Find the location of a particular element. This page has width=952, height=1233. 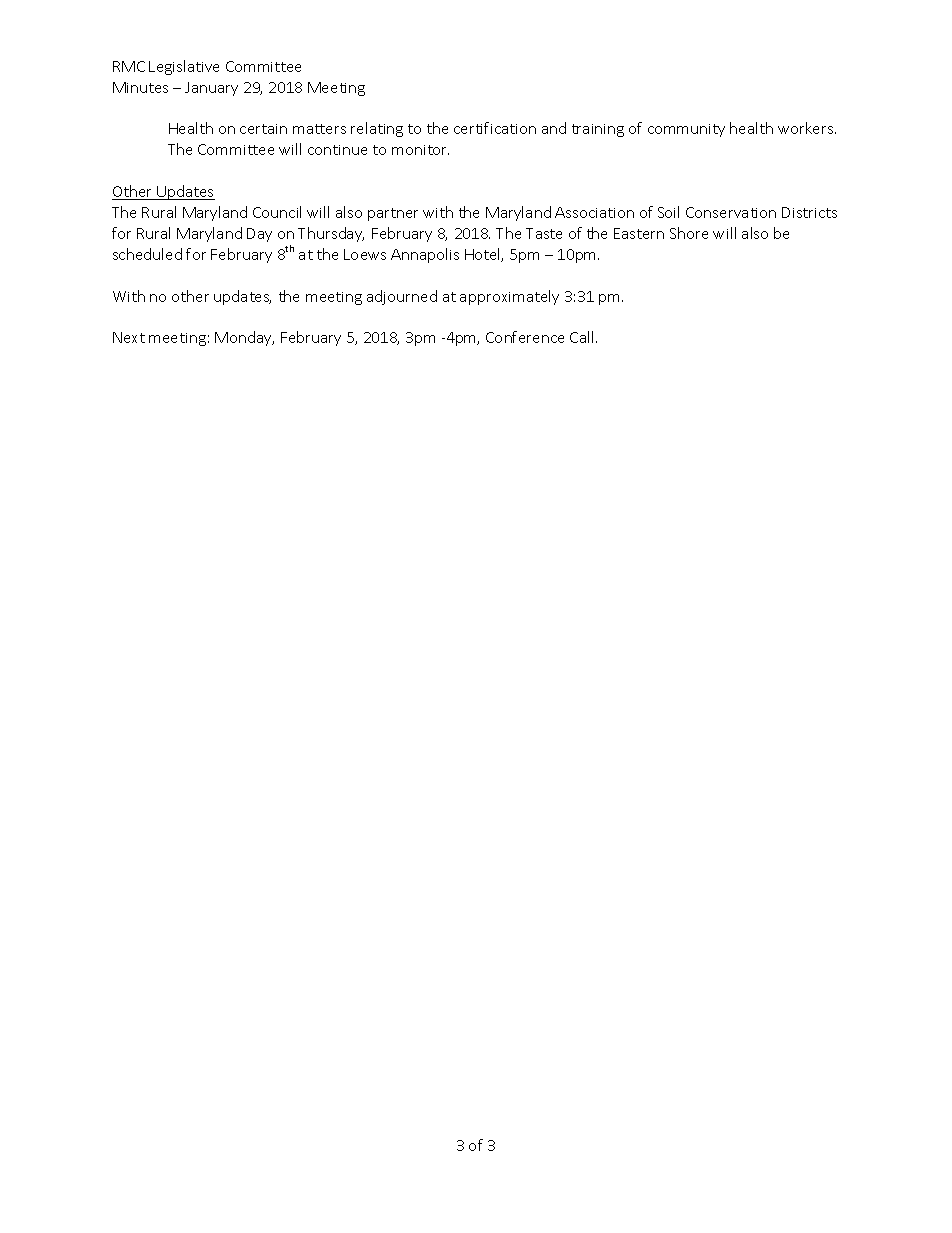

certain is located at coordinates (263, 129).
